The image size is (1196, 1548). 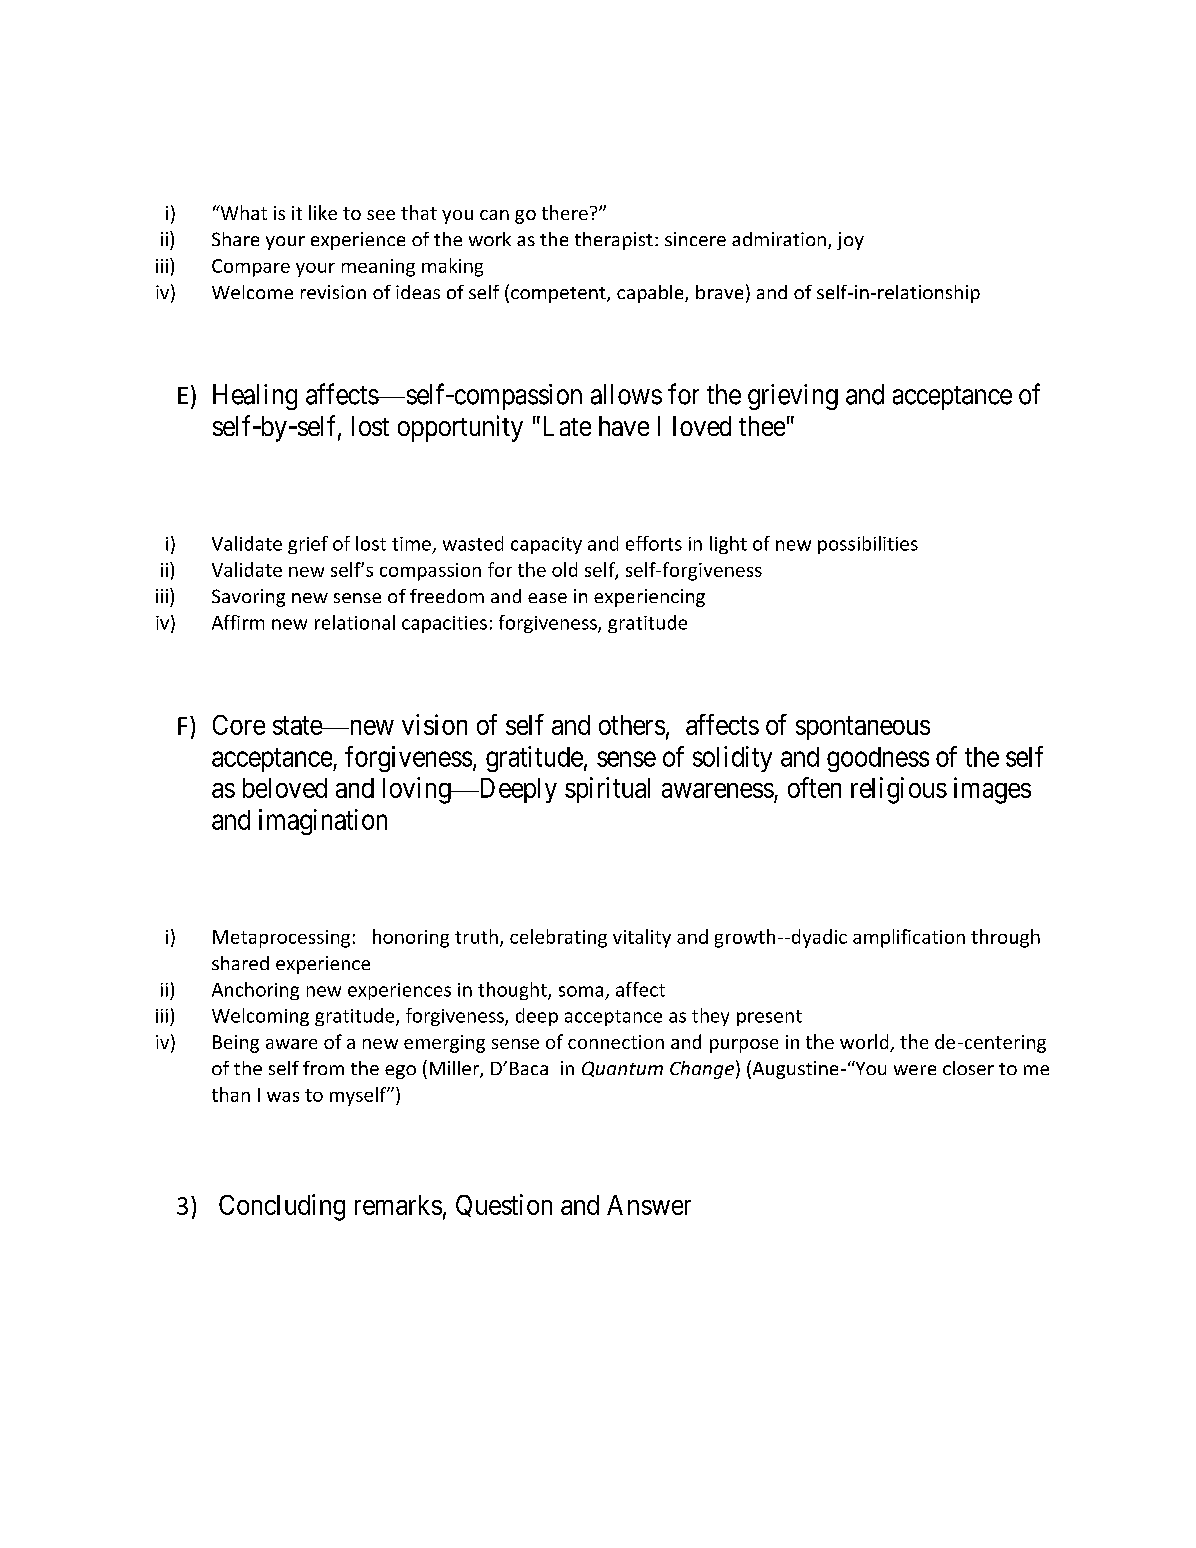 What do you see at coordinates (282, 1207) in the page?
I see `Concluding` at bounding box center [282, 1207].
